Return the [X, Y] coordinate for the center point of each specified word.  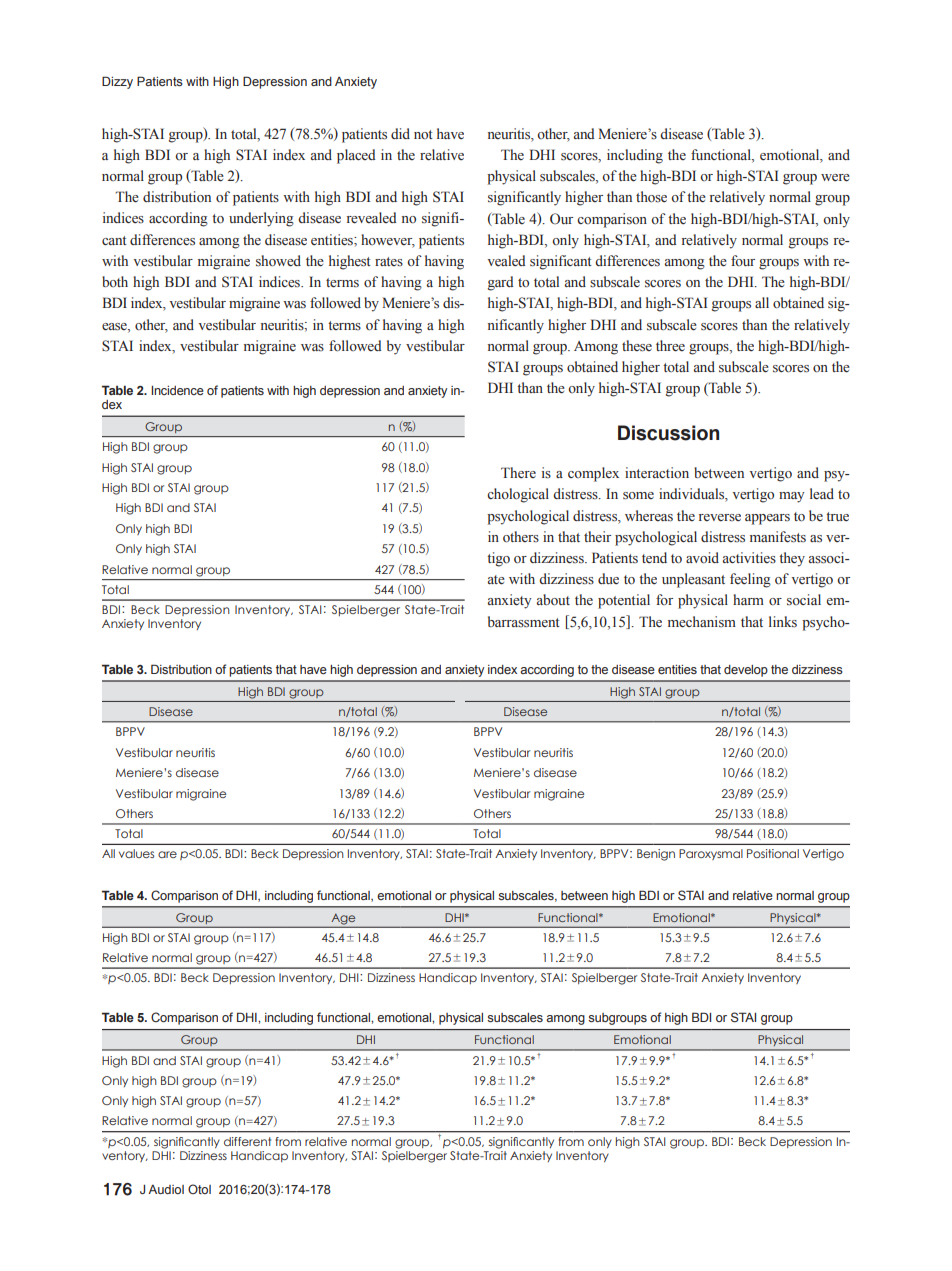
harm [748, 599]
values [136, 853]
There [518, 472]
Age [343, 919]
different [247, 1141]
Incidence [177, 390]
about [553, 600]
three [670, 346]
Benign [656, 855]
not [423, 134]
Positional [773, 853]
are [167, 854]
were [835, 178]
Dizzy [117, 82]
